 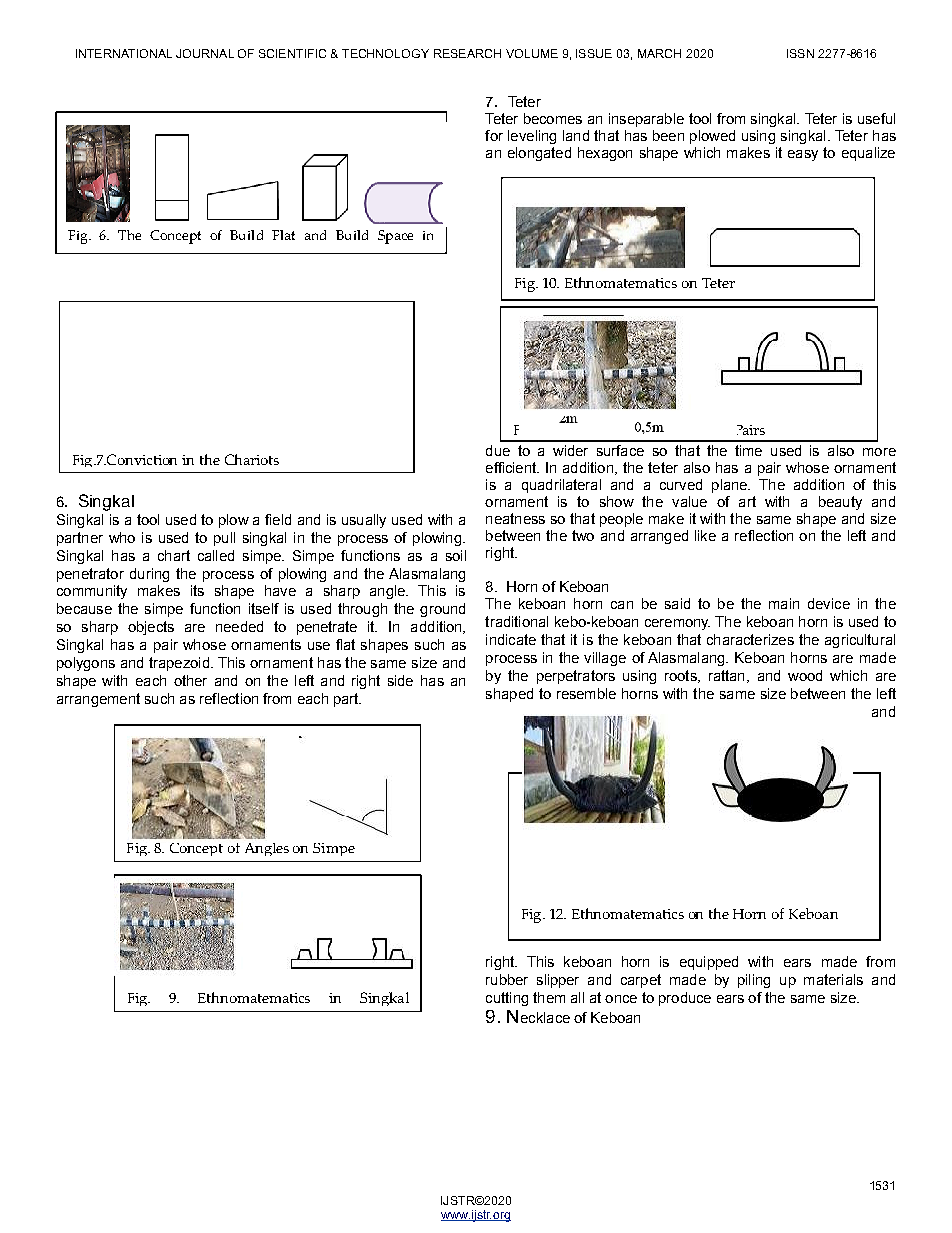 What do you see at coordinates (205, 53) in the screenshot?
I see `JOURNAL` at bounding box center [205, 53].
